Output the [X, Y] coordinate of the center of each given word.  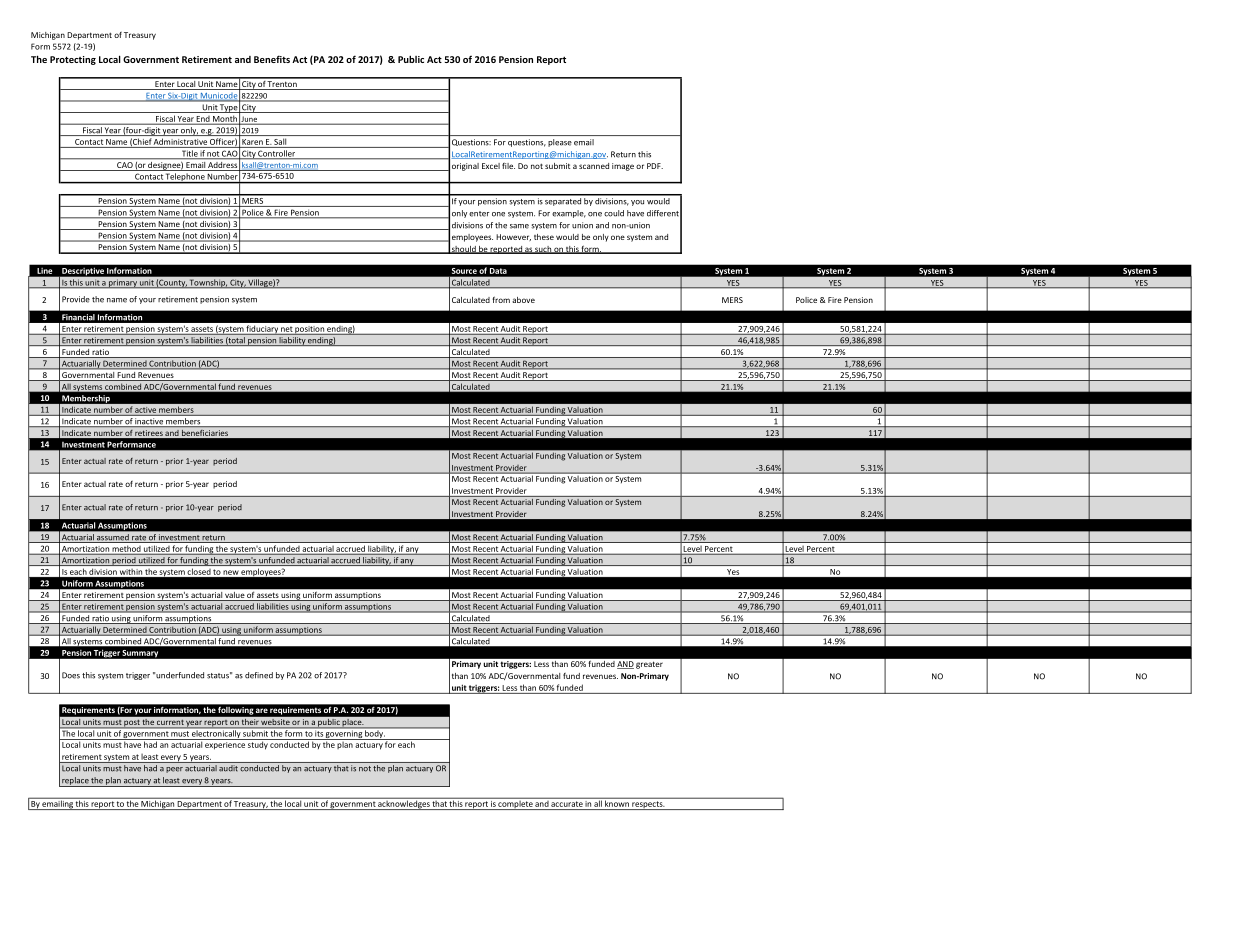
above [523, 300]
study [258, 744]
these [544, 237]
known [617, 802]
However [513, 237]
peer [174, 770]
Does [71, 675]
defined [259, 675]
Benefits [272, 59]
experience [225, 744]
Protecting [73, 60]
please [560, 143]
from [501, 299]
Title [189, 154]
